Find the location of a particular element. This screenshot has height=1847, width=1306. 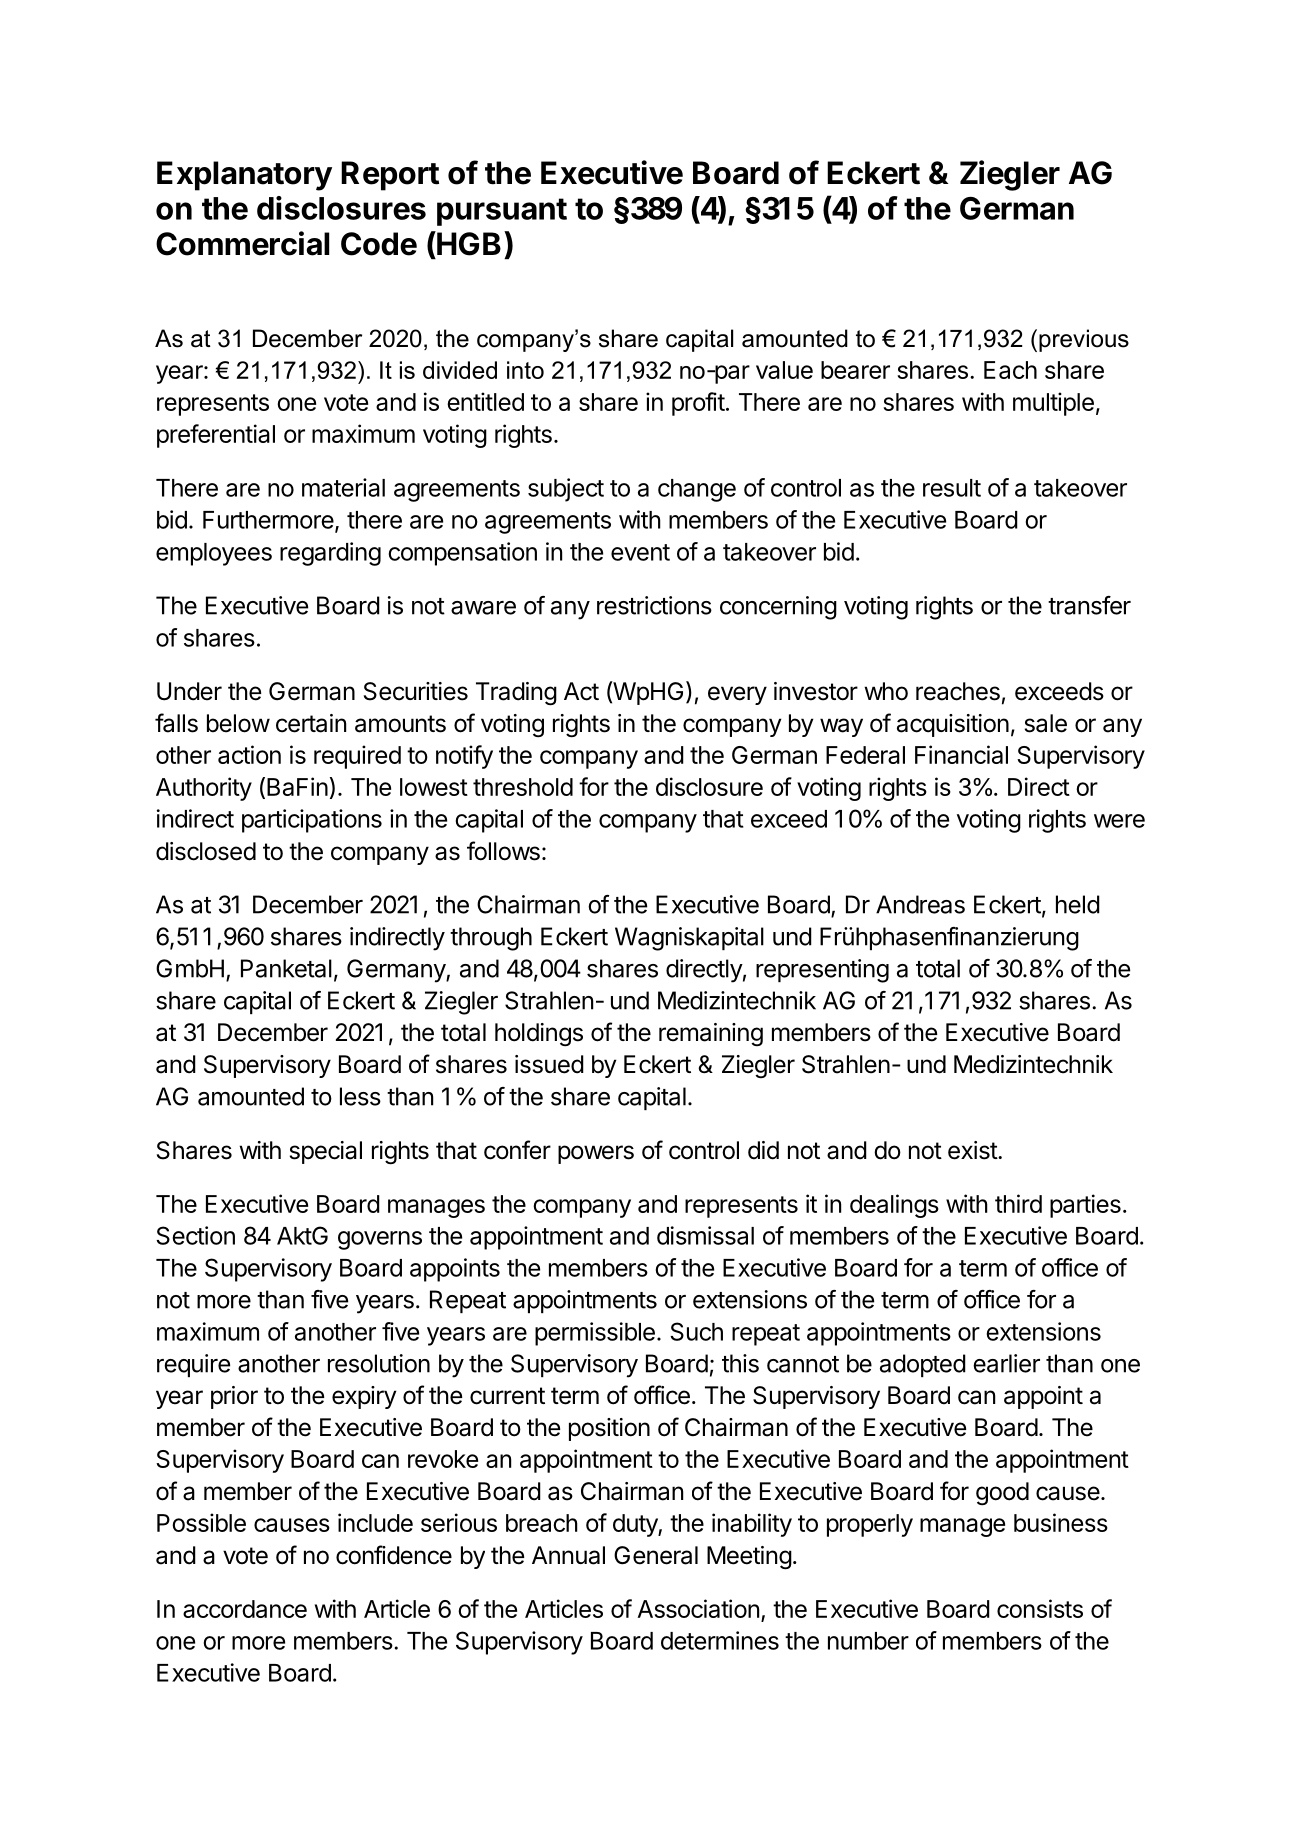

through is located at coordinates (491, 939).
